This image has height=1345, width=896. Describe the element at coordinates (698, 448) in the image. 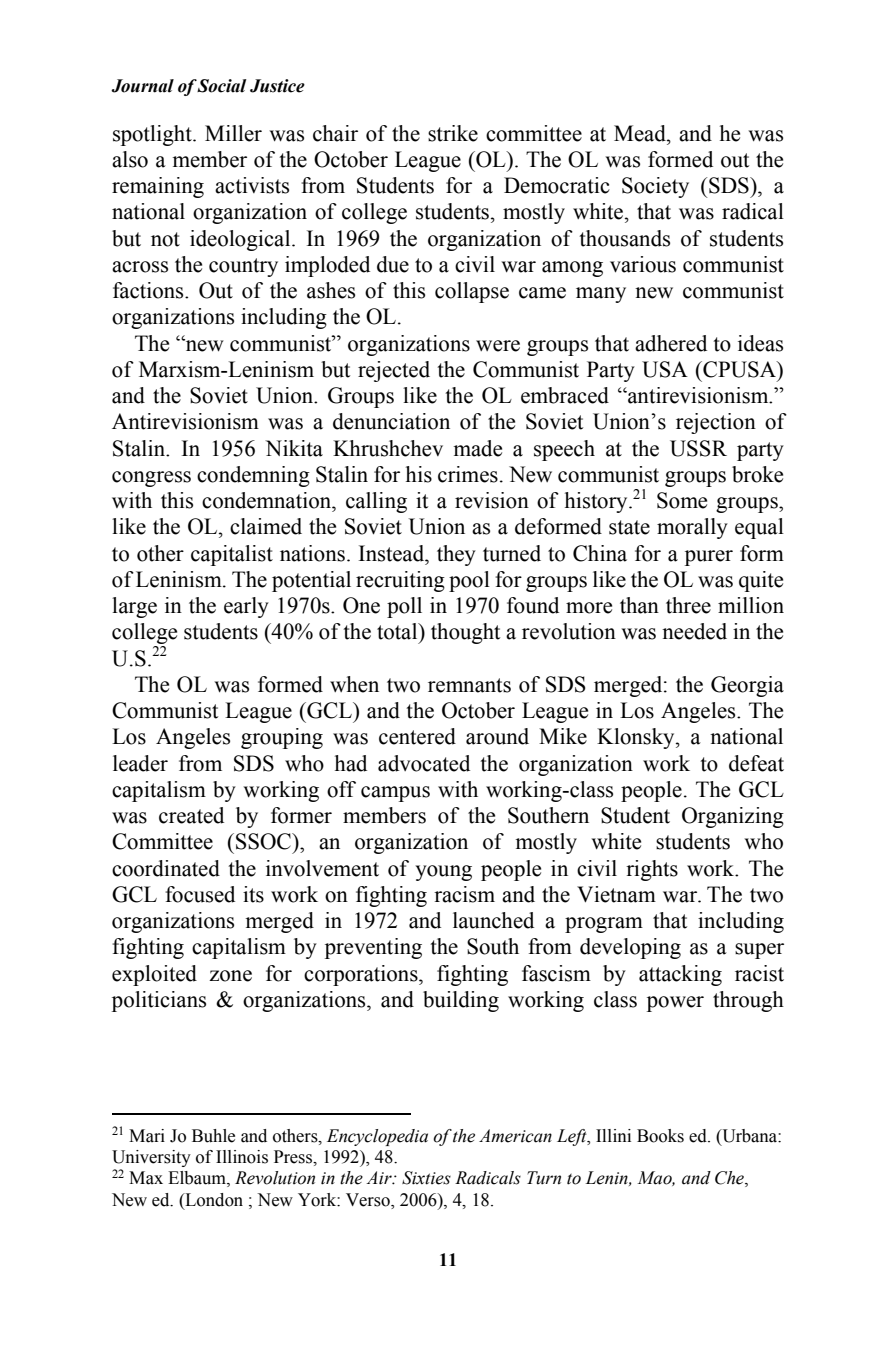

I see `USSR` at that location.
